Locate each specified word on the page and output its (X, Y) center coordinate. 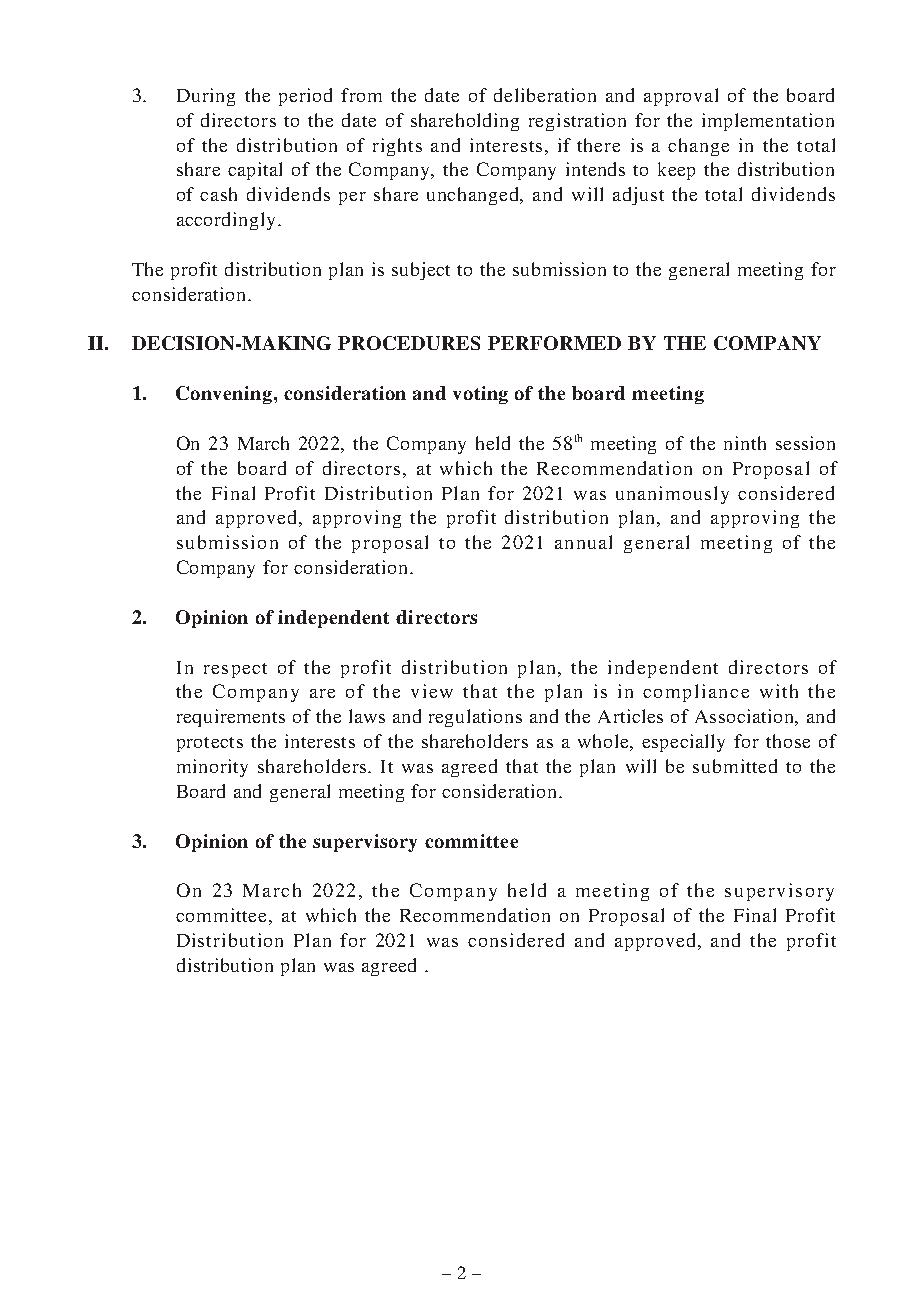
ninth (745, 443)
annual (583, 542)
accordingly (226, 221)
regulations (475, 718)
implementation (768, 122)
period (305, 97)
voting (480, 395)
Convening (225, 395)
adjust (638, 196)
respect (235, 670)
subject (421, 271)
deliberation (545, 95)
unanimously (672, 495)
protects (210, 744)
